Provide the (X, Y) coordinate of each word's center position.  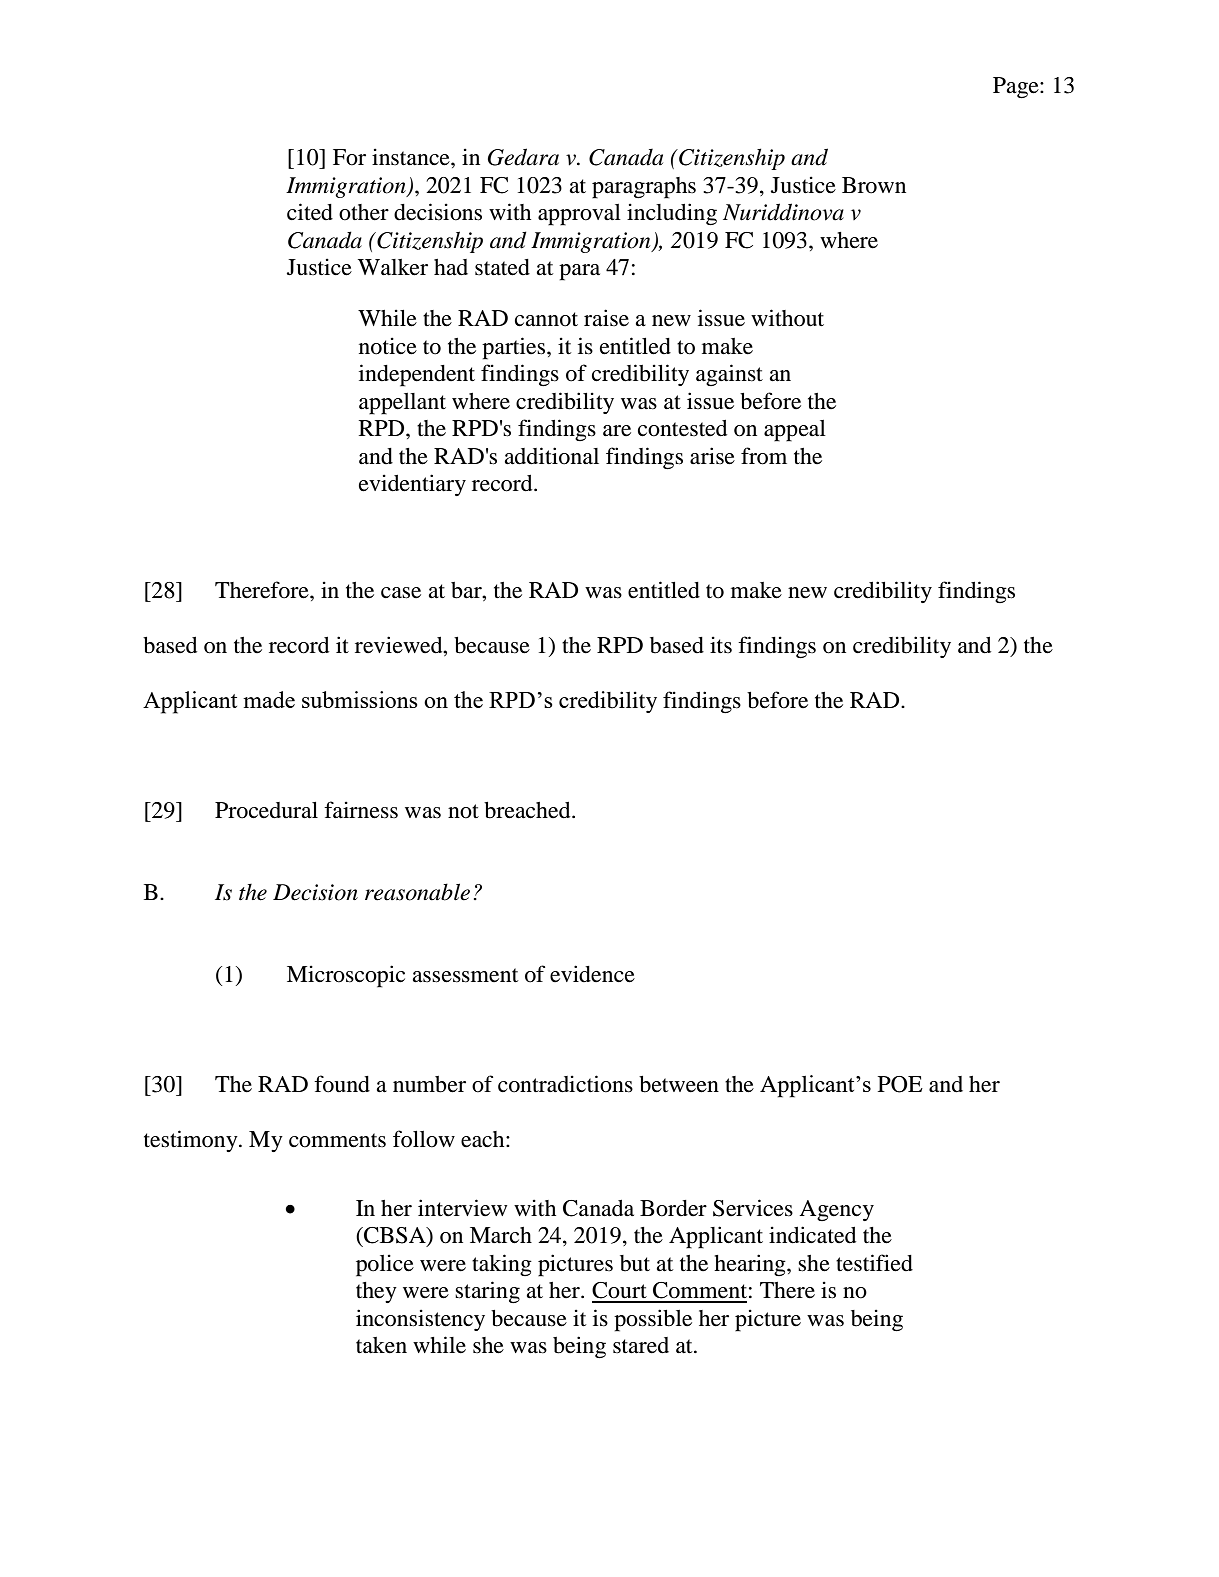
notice (388, 346)
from (764, 456)
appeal (795, 431)
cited (310, 212)
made (269, 699)
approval (579, 215)
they (376, 1292)
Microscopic (346, 976)
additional (551, 456)
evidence (592, 974)
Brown (874, 185)
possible (653, 1320)
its (721, 645)
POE (900, 1084)
